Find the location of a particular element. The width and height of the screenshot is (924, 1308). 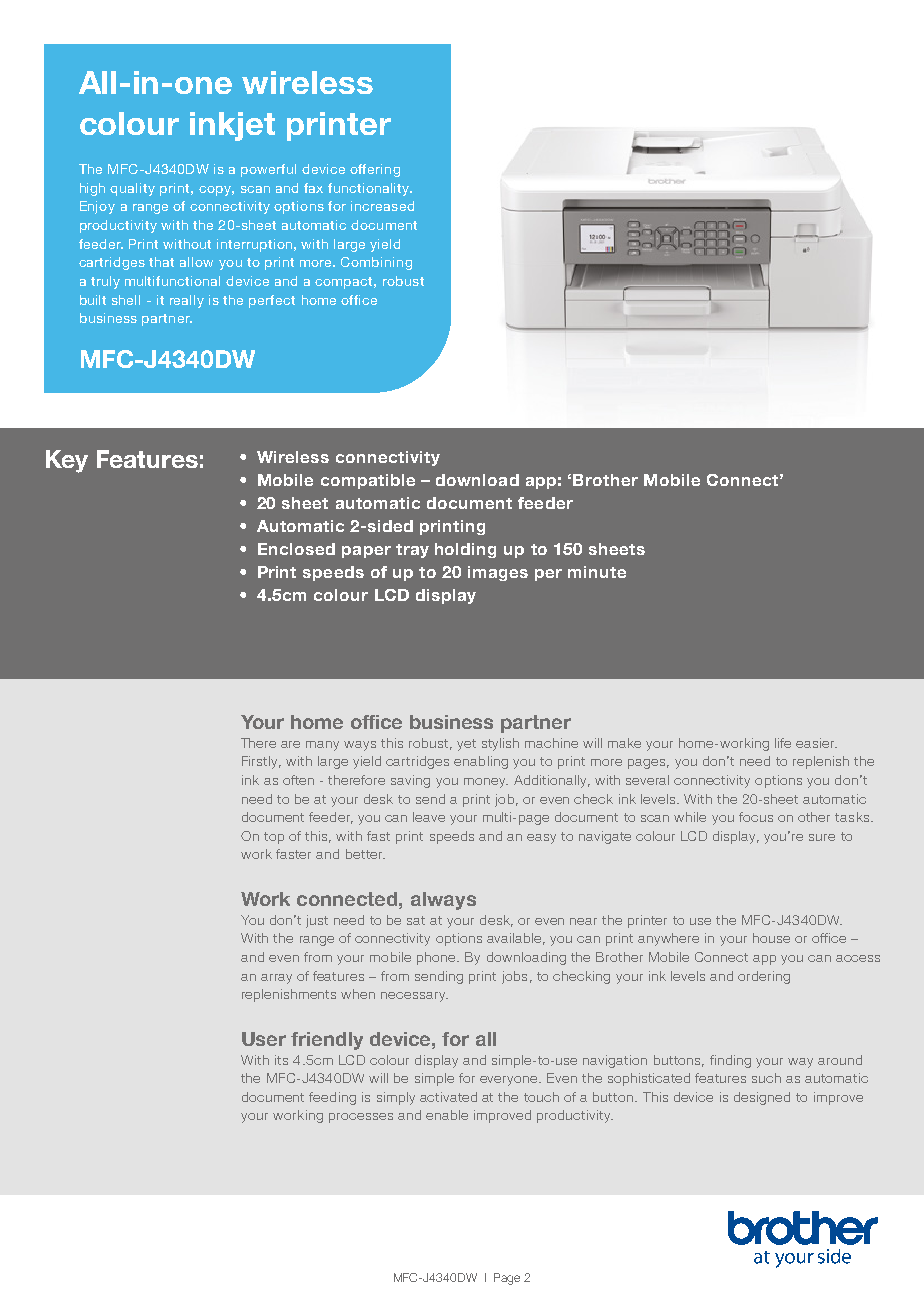

Enclosed is located at coordinates (296, 549).
